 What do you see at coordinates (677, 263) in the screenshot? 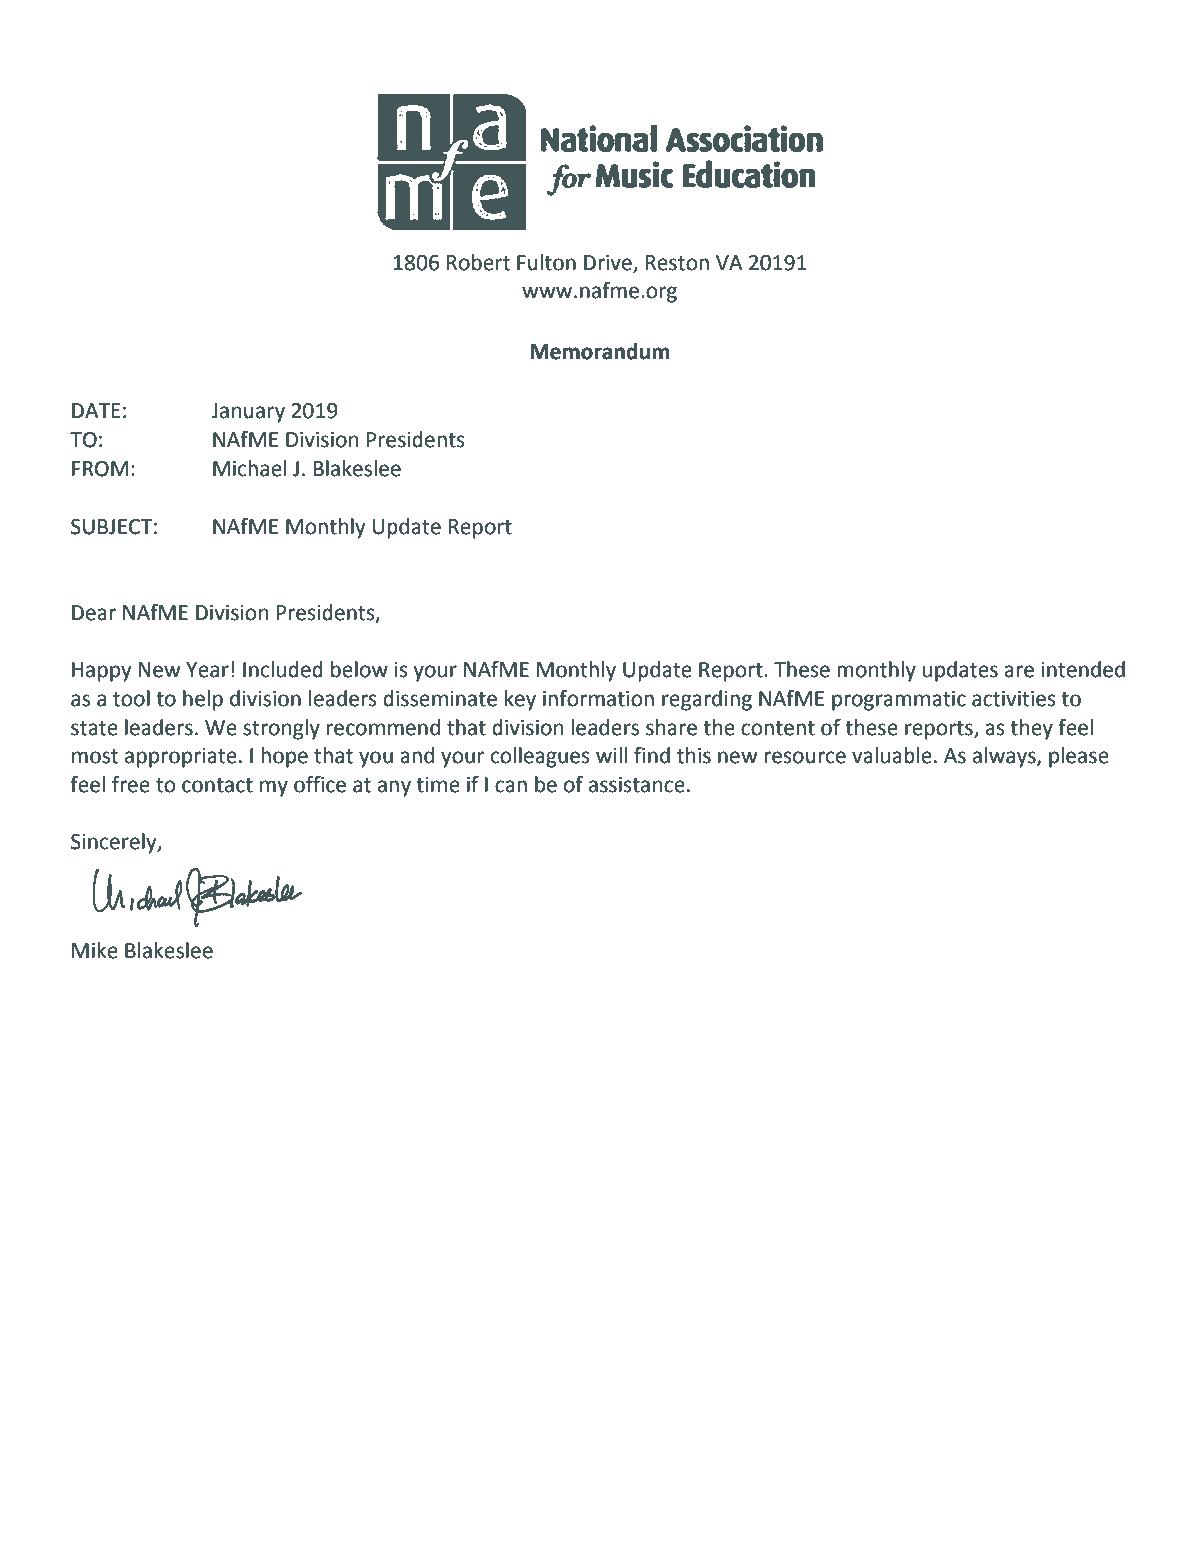
I see `Reston` at bounding box center [677, 263].
